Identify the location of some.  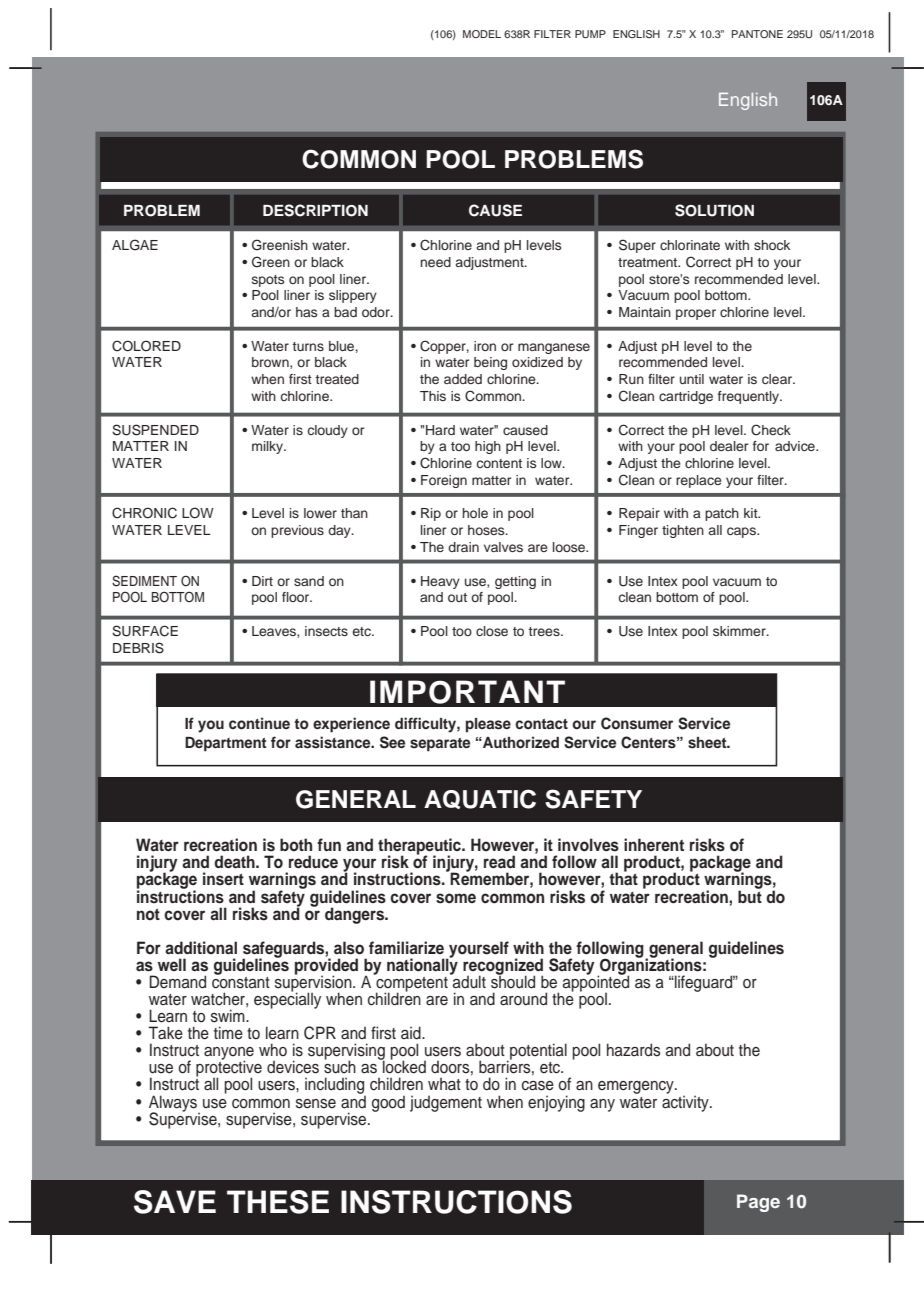
(456, 898).
